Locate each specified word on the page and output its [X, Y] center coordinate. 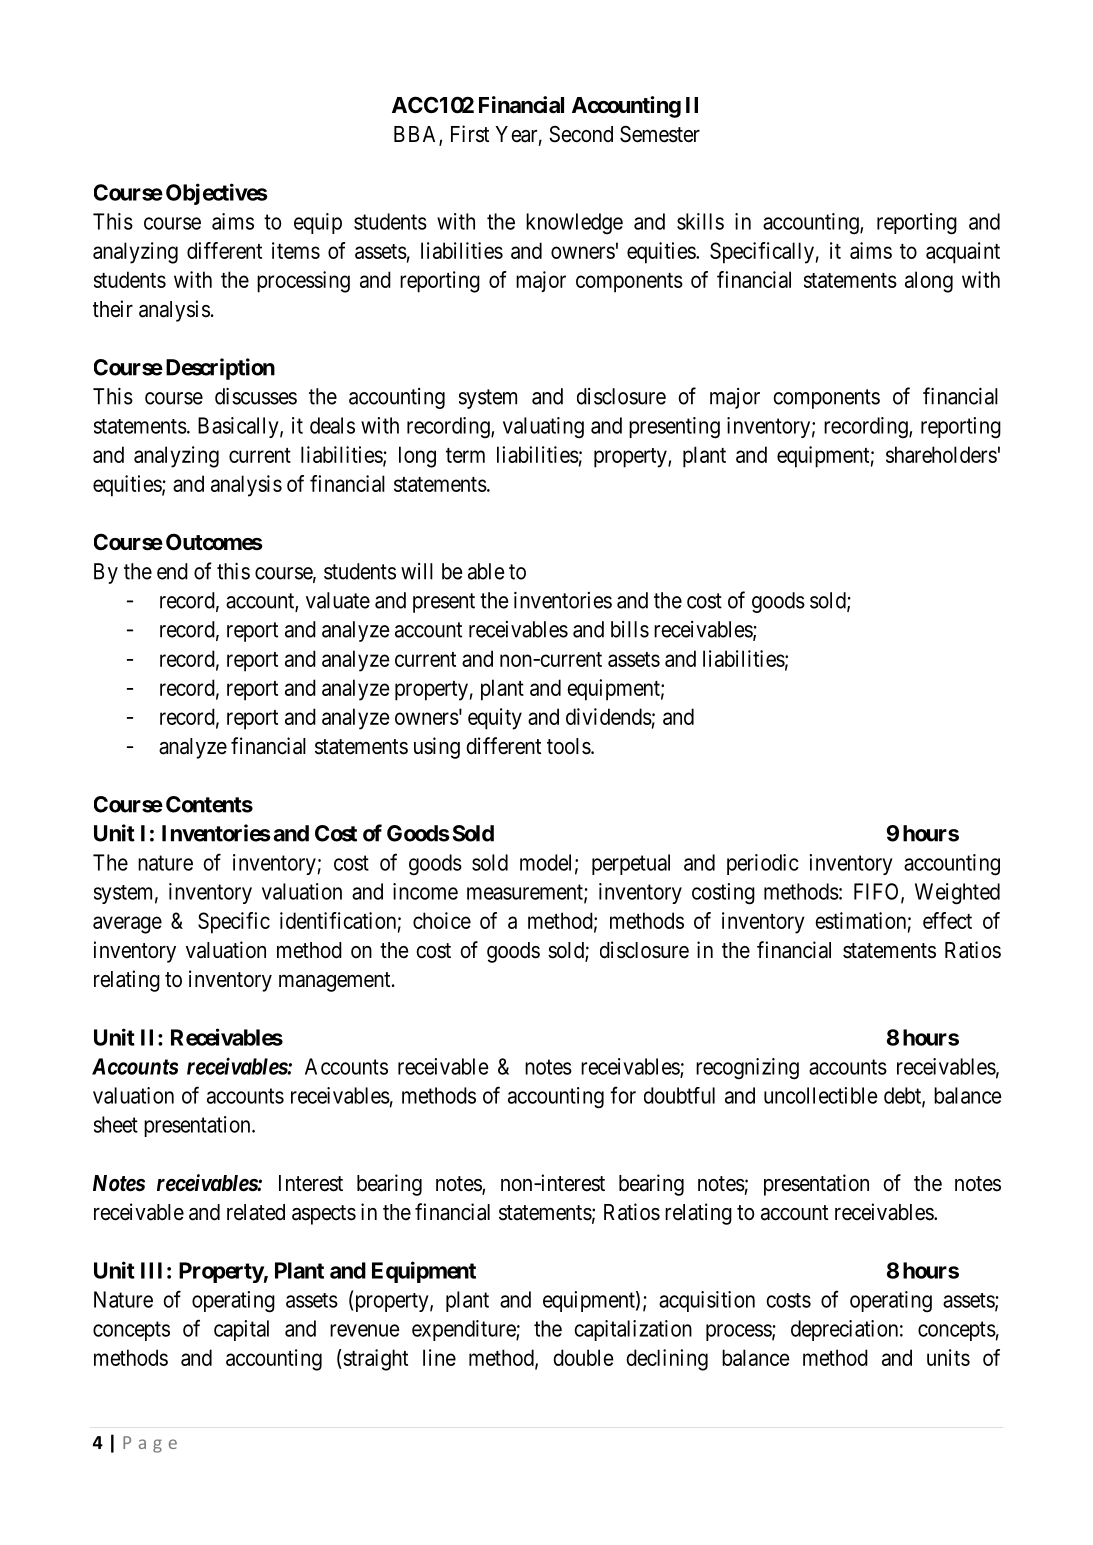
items [296, 250]
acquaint [963, 253]
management [336, 982]
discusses [256, 396]
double [583, 1357]
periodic [763, 864]
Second [581, 134]
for [623, 1095]
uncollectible [821, 1095]
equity [495, 719]
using [437, 748]
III [151, 1270]
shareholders [941, 454]
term [465, 455]
